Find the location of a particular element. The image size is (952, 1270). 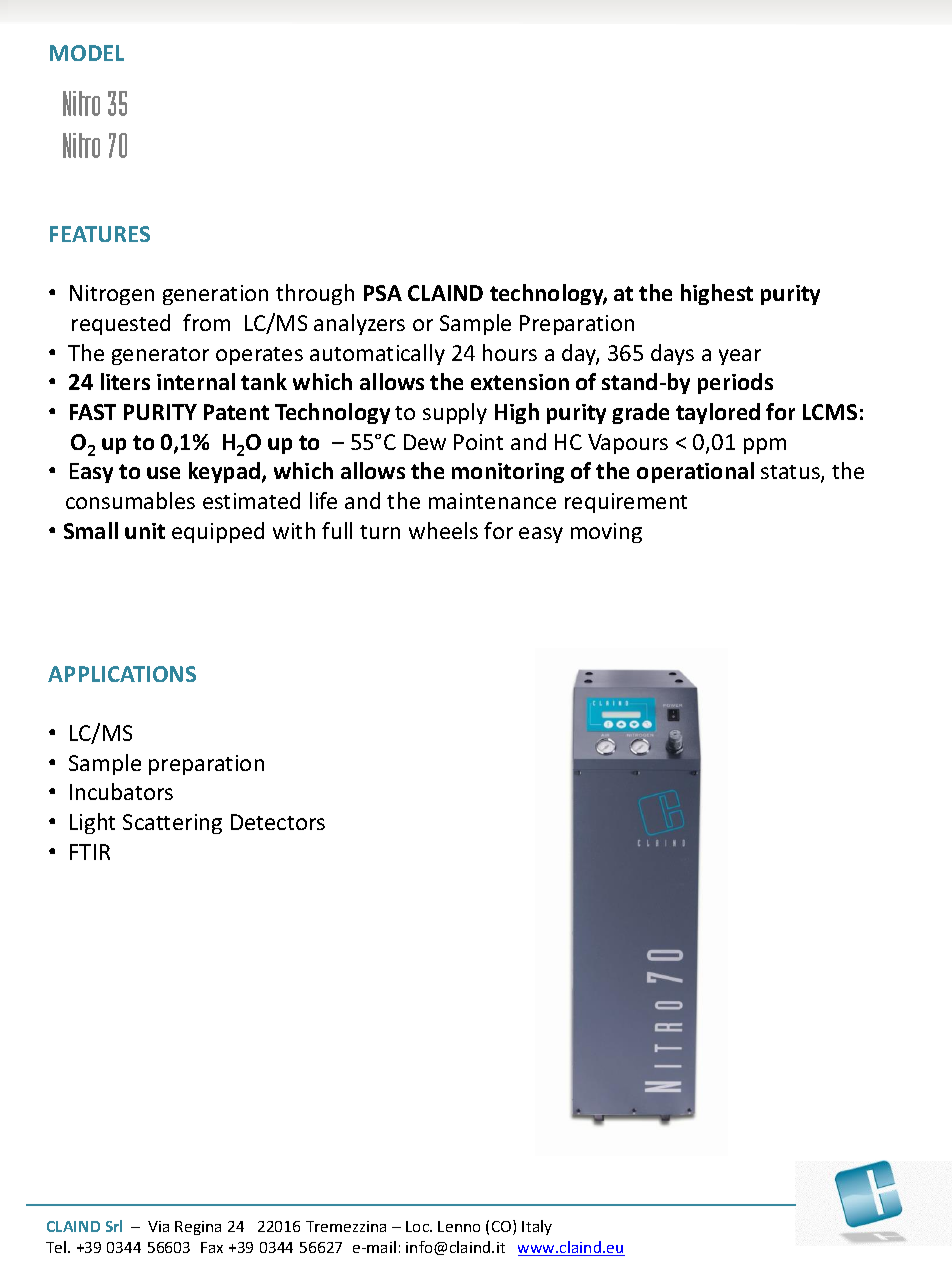

PSA is located at coordinates (383, 293).
